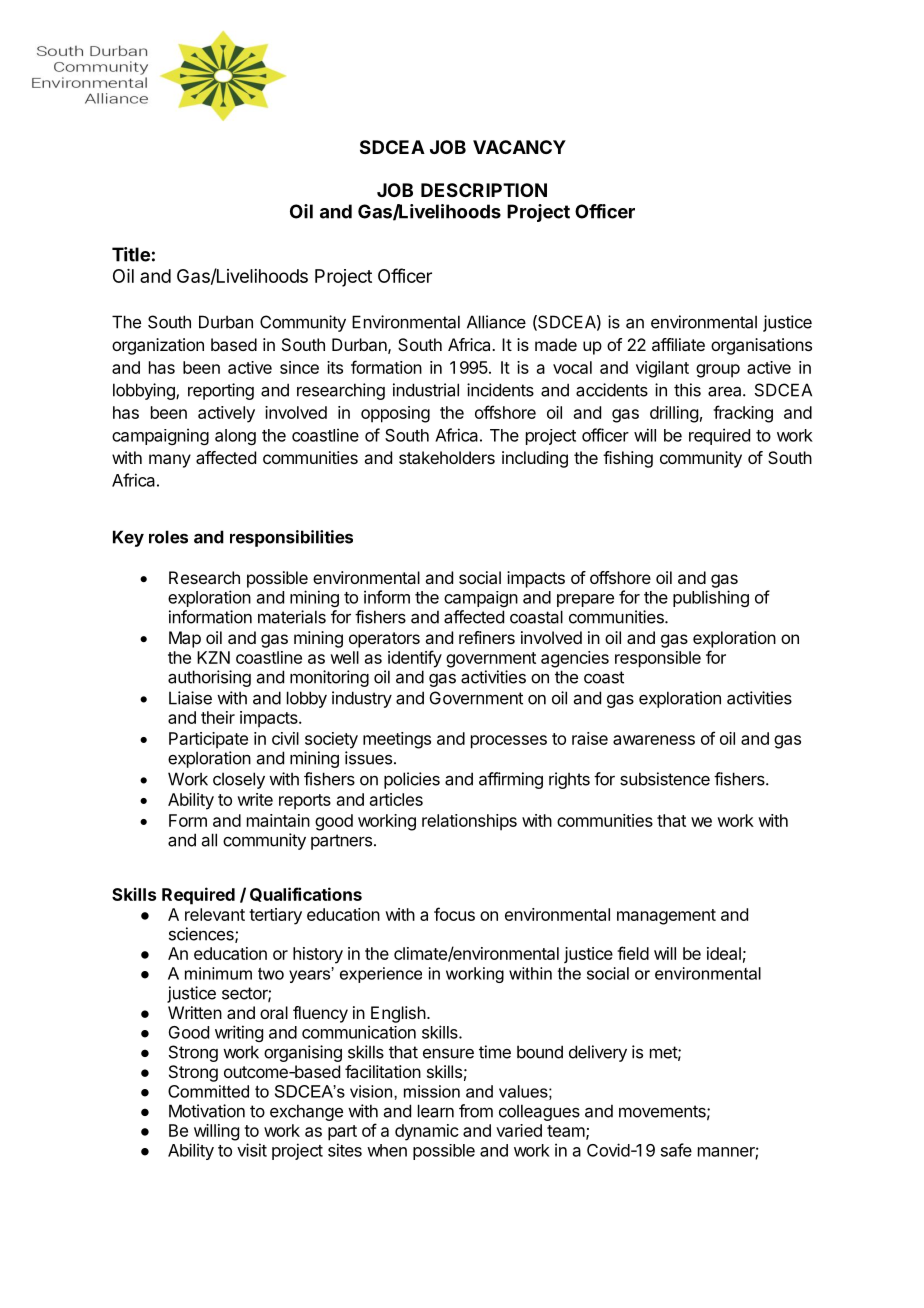  Describe the element at coordinates (484, 190) in the screenshot. I see `DESCRIPTION` at that location.
